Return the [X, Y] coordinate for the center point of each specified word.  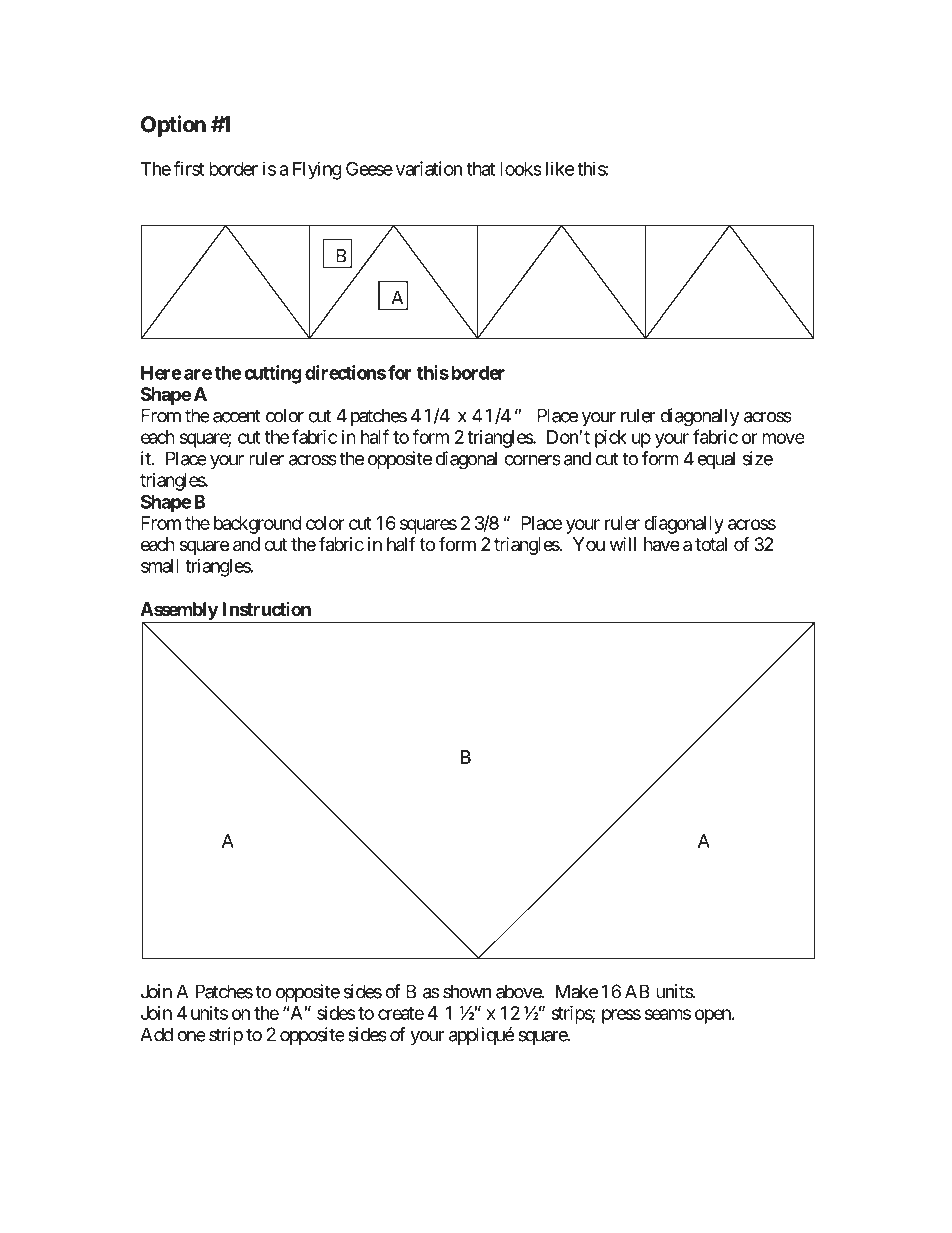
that [480, 169]
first [188, 168]
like [560, 168]
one [191, 1036]
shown [467, 991]
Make [577, 991]
